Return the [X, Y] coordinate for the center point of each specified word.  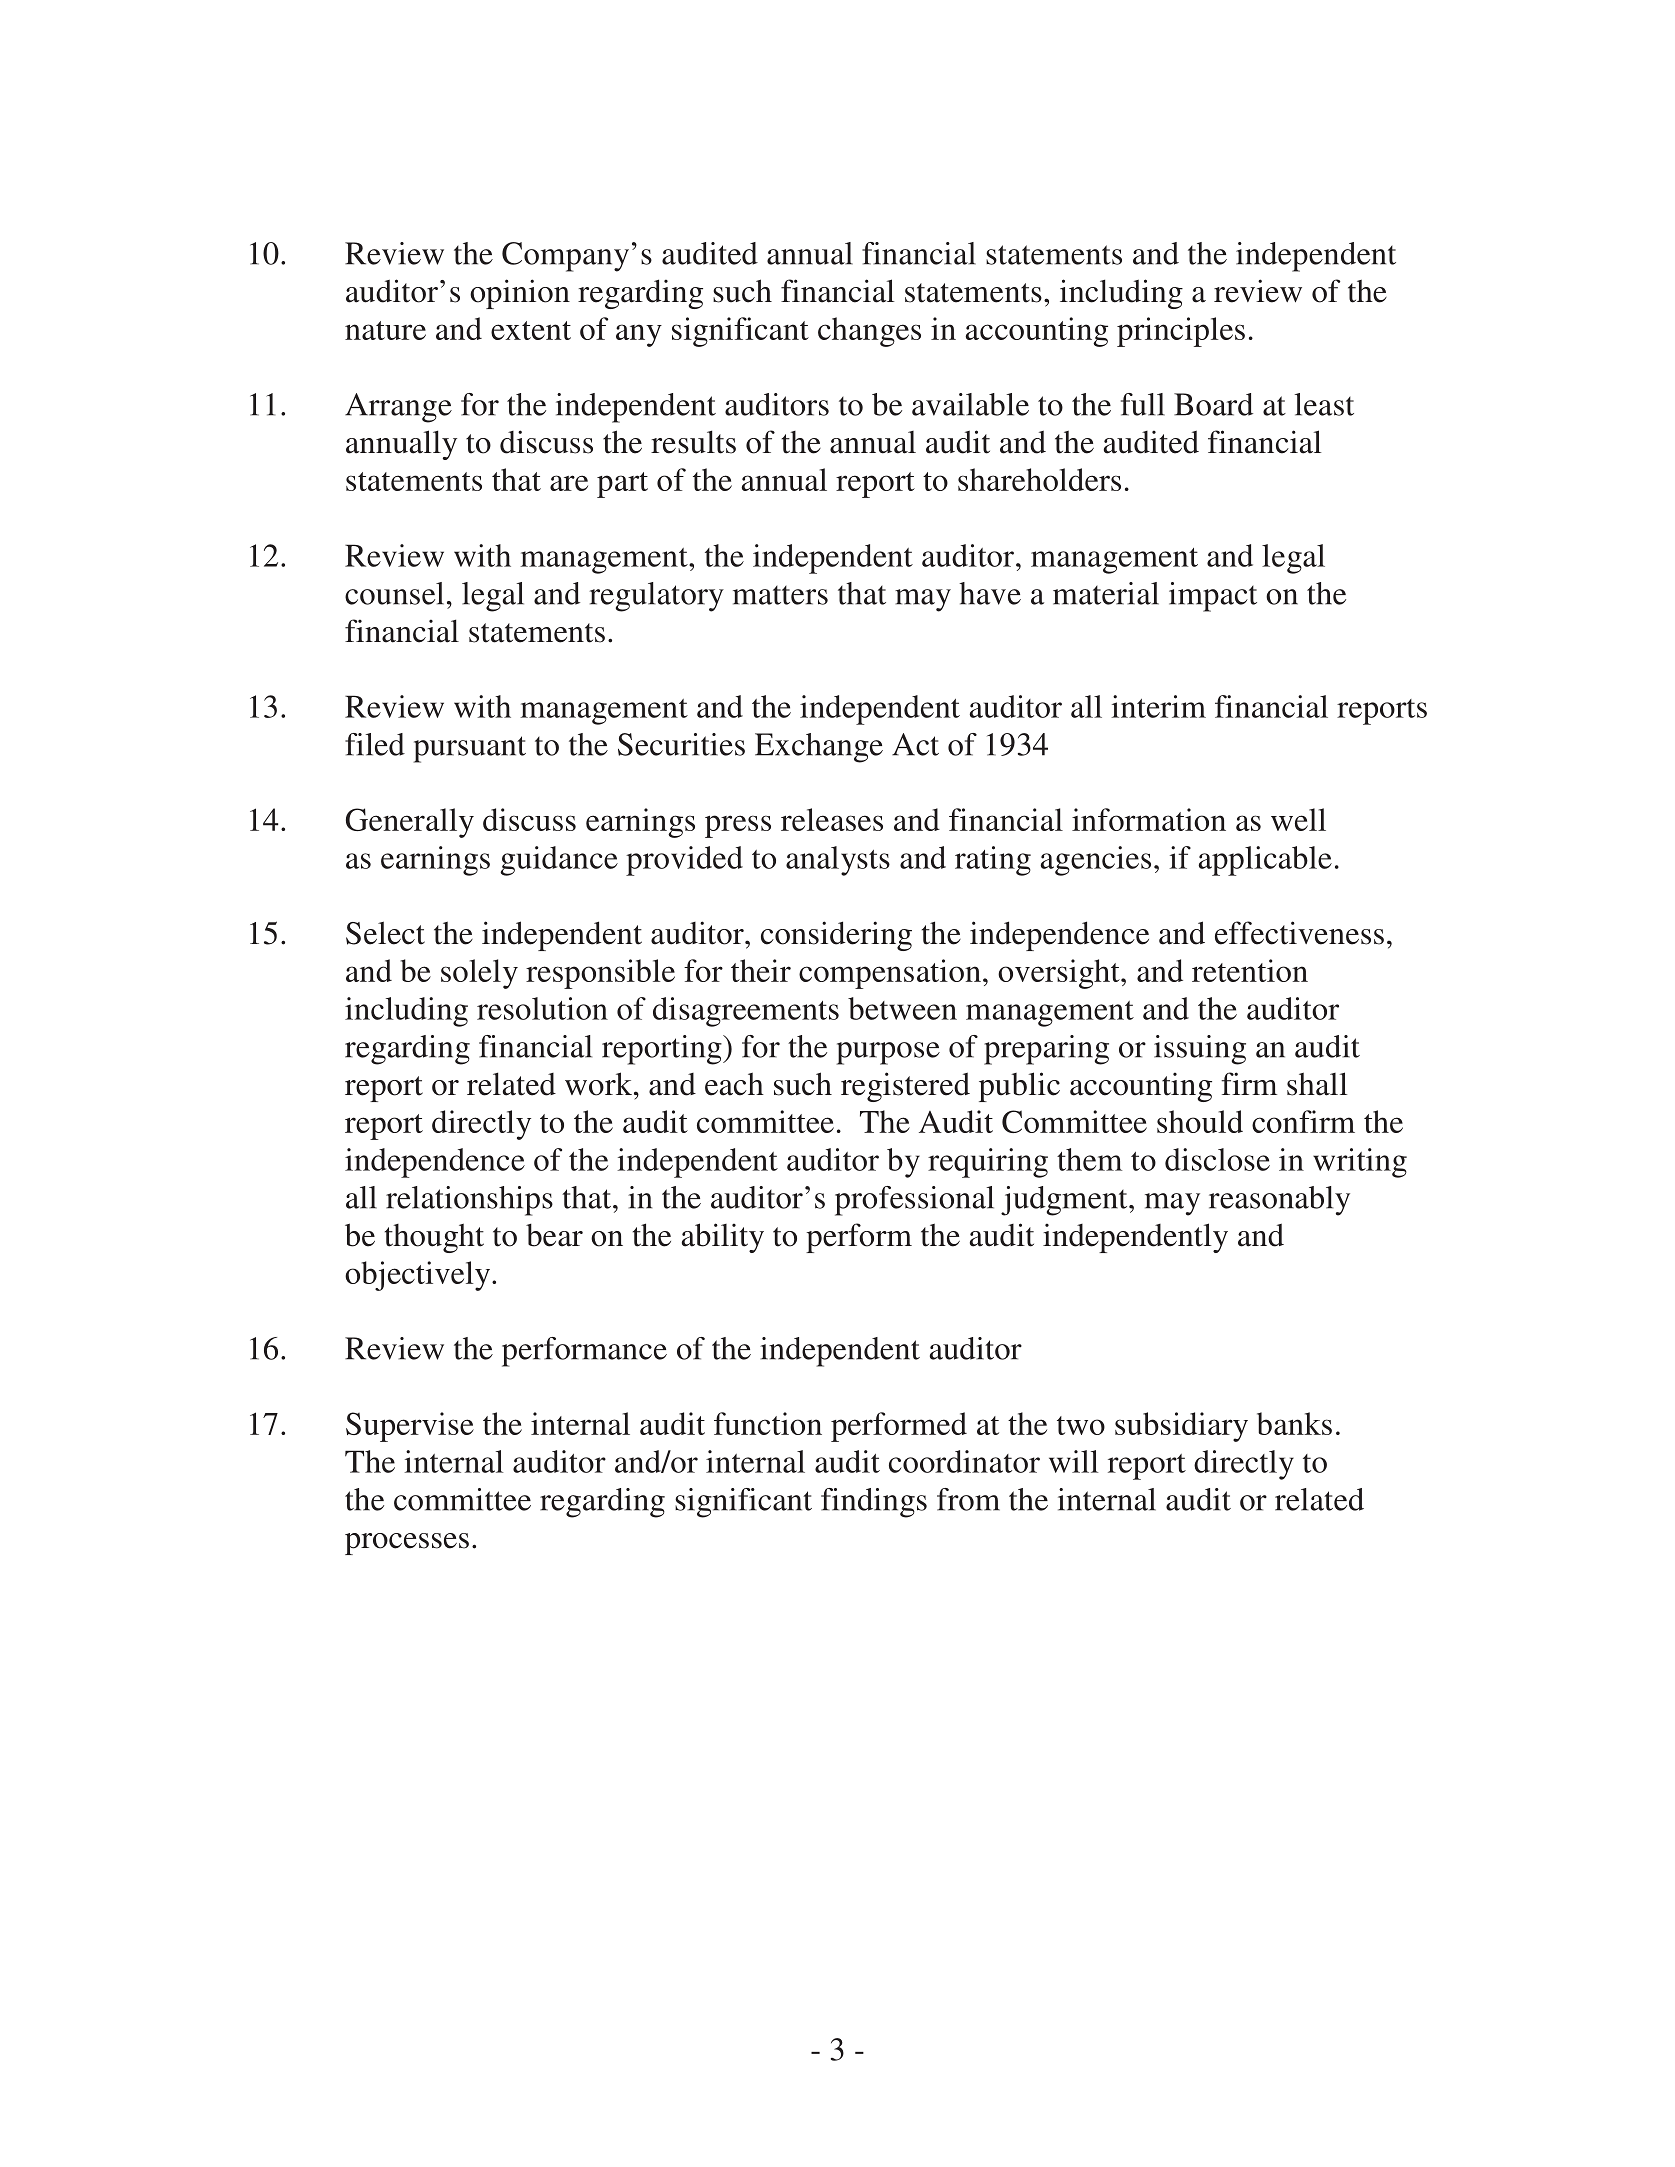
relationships [469, 1201]
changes [869, 332]
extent [531, 330]
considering [836, 936]
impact [1213, 597]
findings [874, 1503]
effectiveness [1299, 933]
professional [914, 1201]
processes [407, 1544]
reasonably [1279, 1201]
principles [1181, 332]
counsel [394, 593]
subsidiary [1181, 1427]
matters [780, 595]
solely [479, 974]
